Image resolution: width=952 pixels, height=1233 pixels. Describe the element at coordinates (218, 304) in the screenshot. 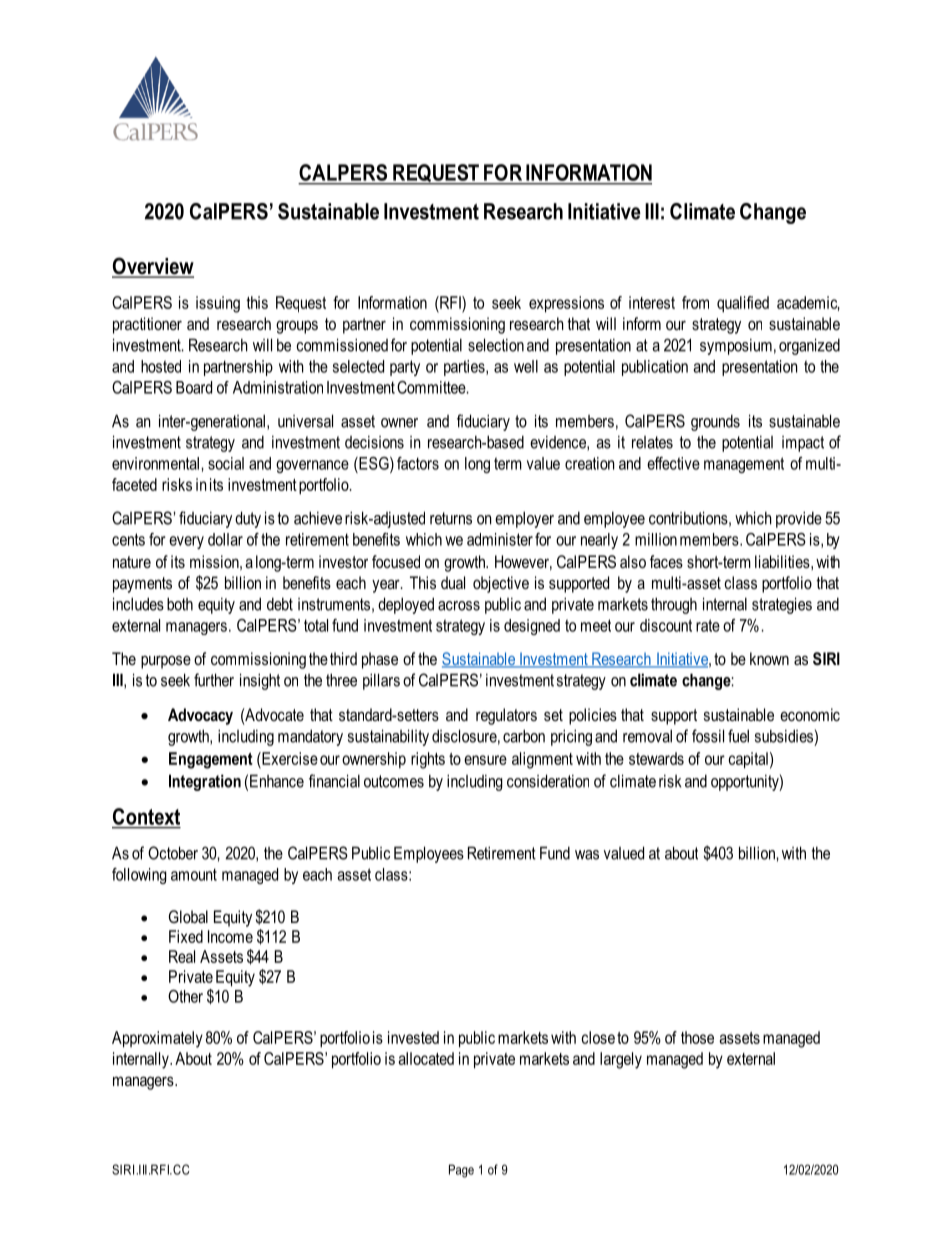

I see `issuing` at that location.
